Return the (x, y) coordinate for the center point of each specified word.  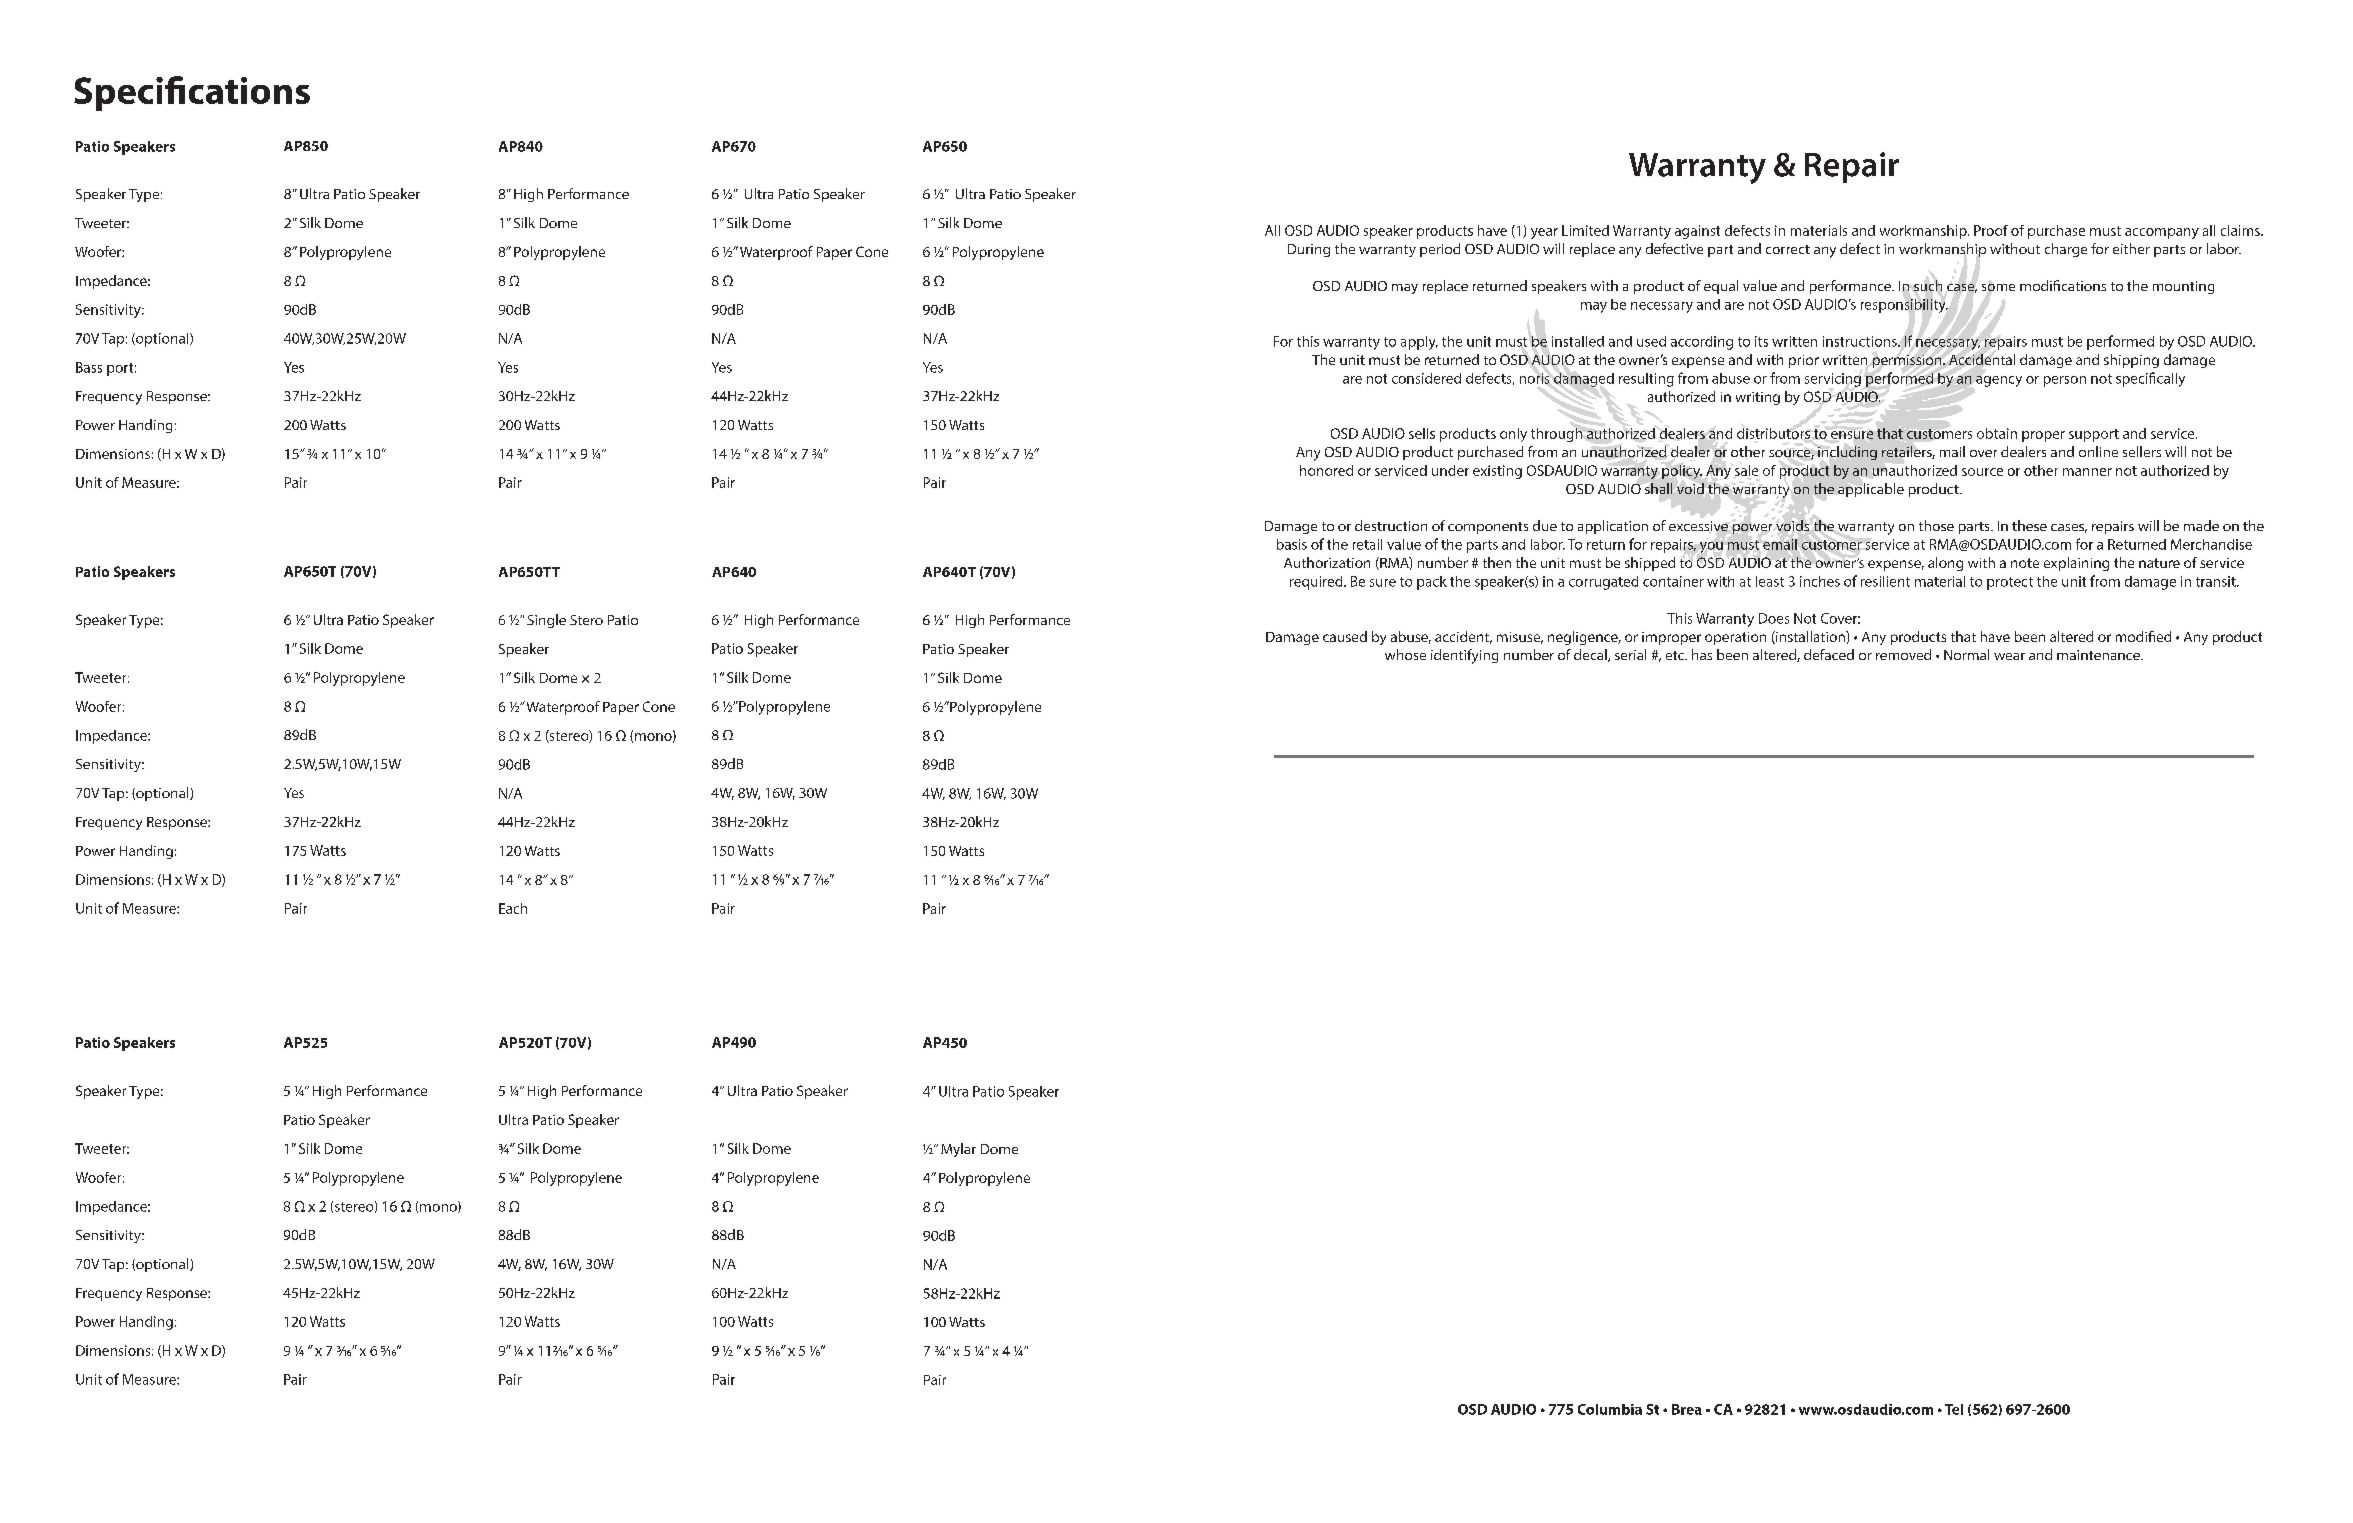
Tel (1954, 1409)
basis (1292, 544)
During (1309, 250)
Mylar (958, 1150)
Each (513, 908)
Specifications (192, 93)
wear (2009, 656)
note (2025, 563)
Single (546, 621)
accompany (2162, 233)
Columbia (1610, 1409)
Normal (1966, 654)
